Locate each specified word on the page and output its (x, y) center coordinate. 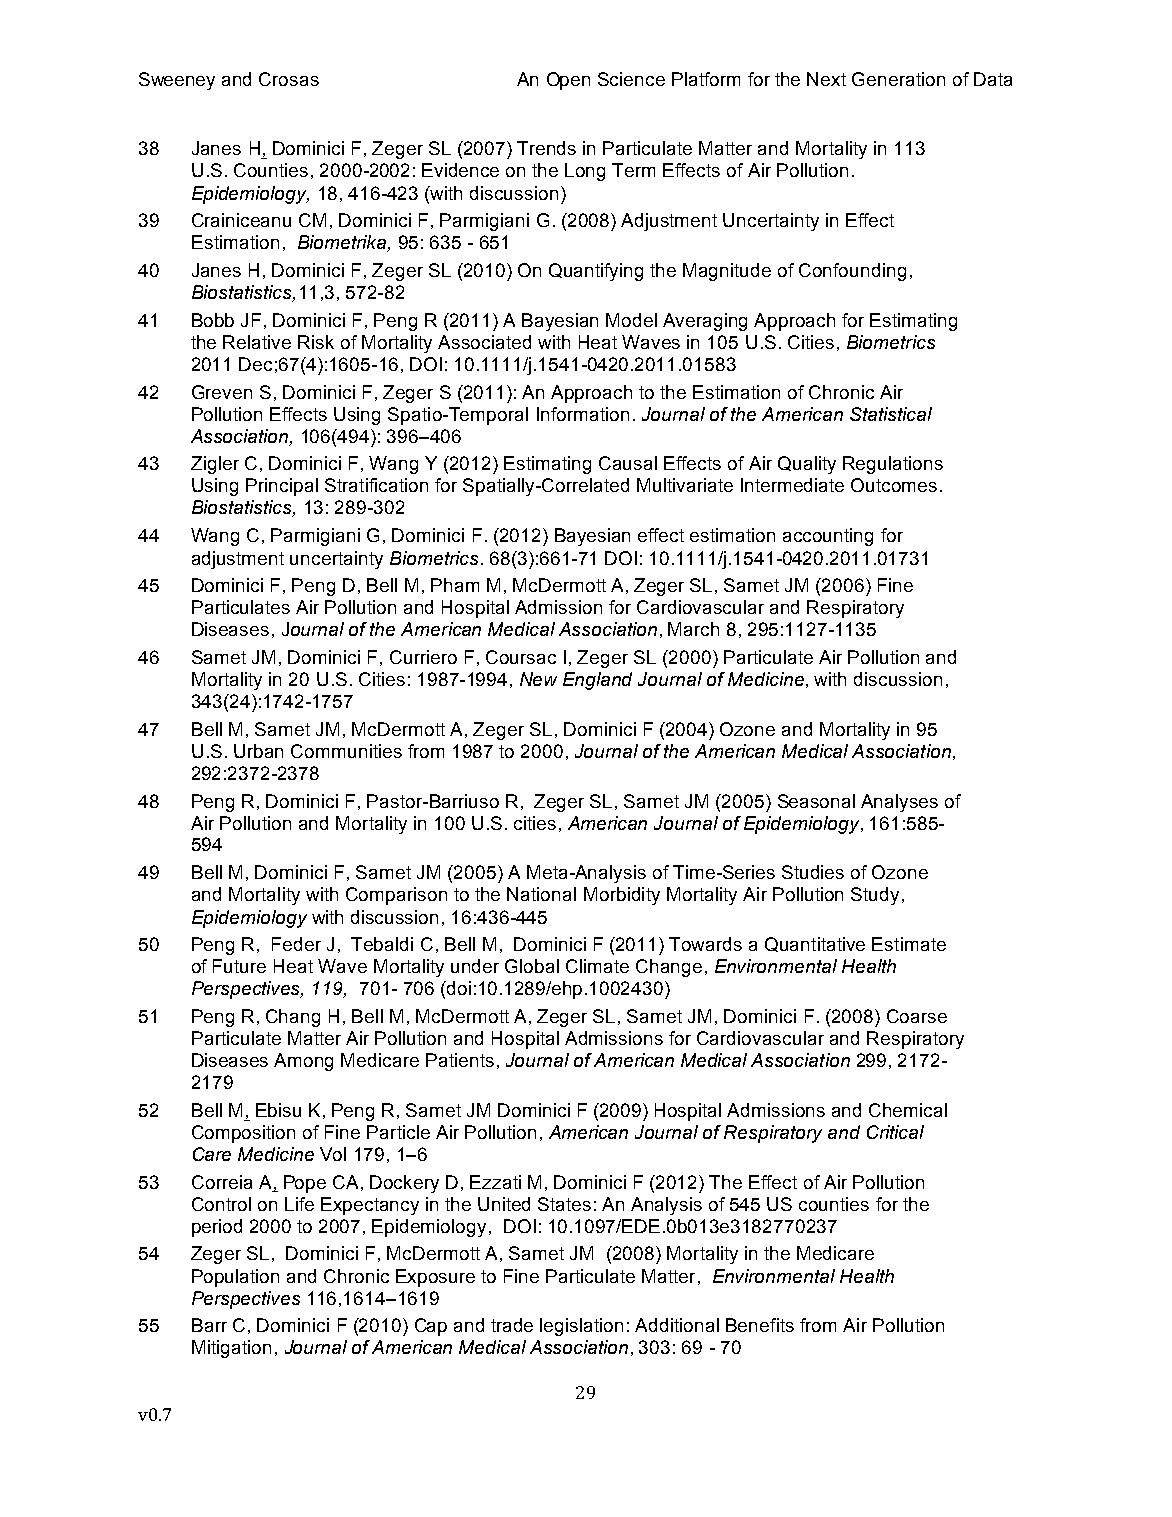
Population (235, 1278)
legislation (581, 1327)
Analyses (899, 803)
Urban (258, 751)
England (597, 681)
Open (568, 81)
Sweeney (177, 81)
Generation (898, 79)
